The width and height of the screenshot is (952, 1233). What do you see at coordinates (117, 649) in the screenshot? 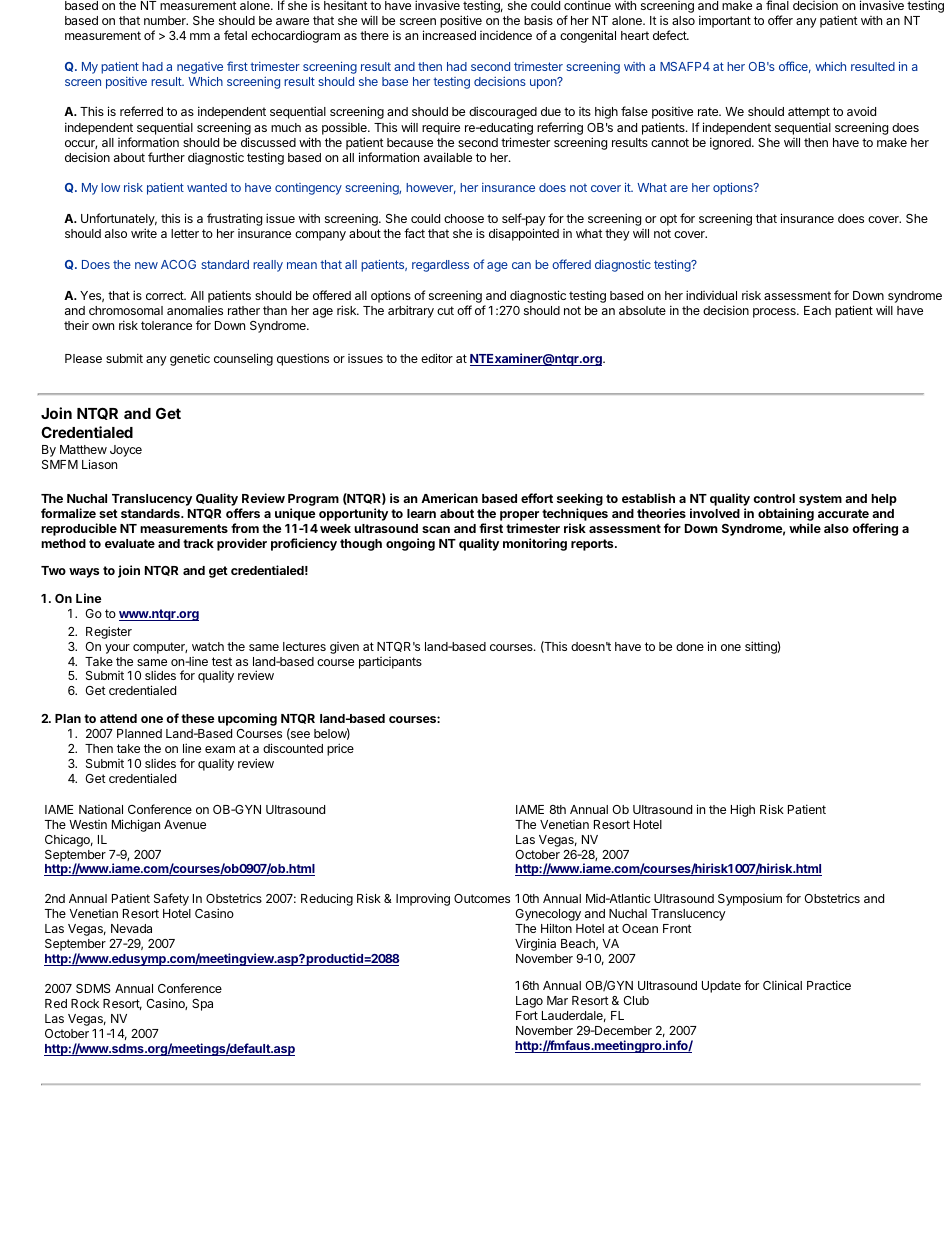
I see `your` at bounding box center [117, 649].
